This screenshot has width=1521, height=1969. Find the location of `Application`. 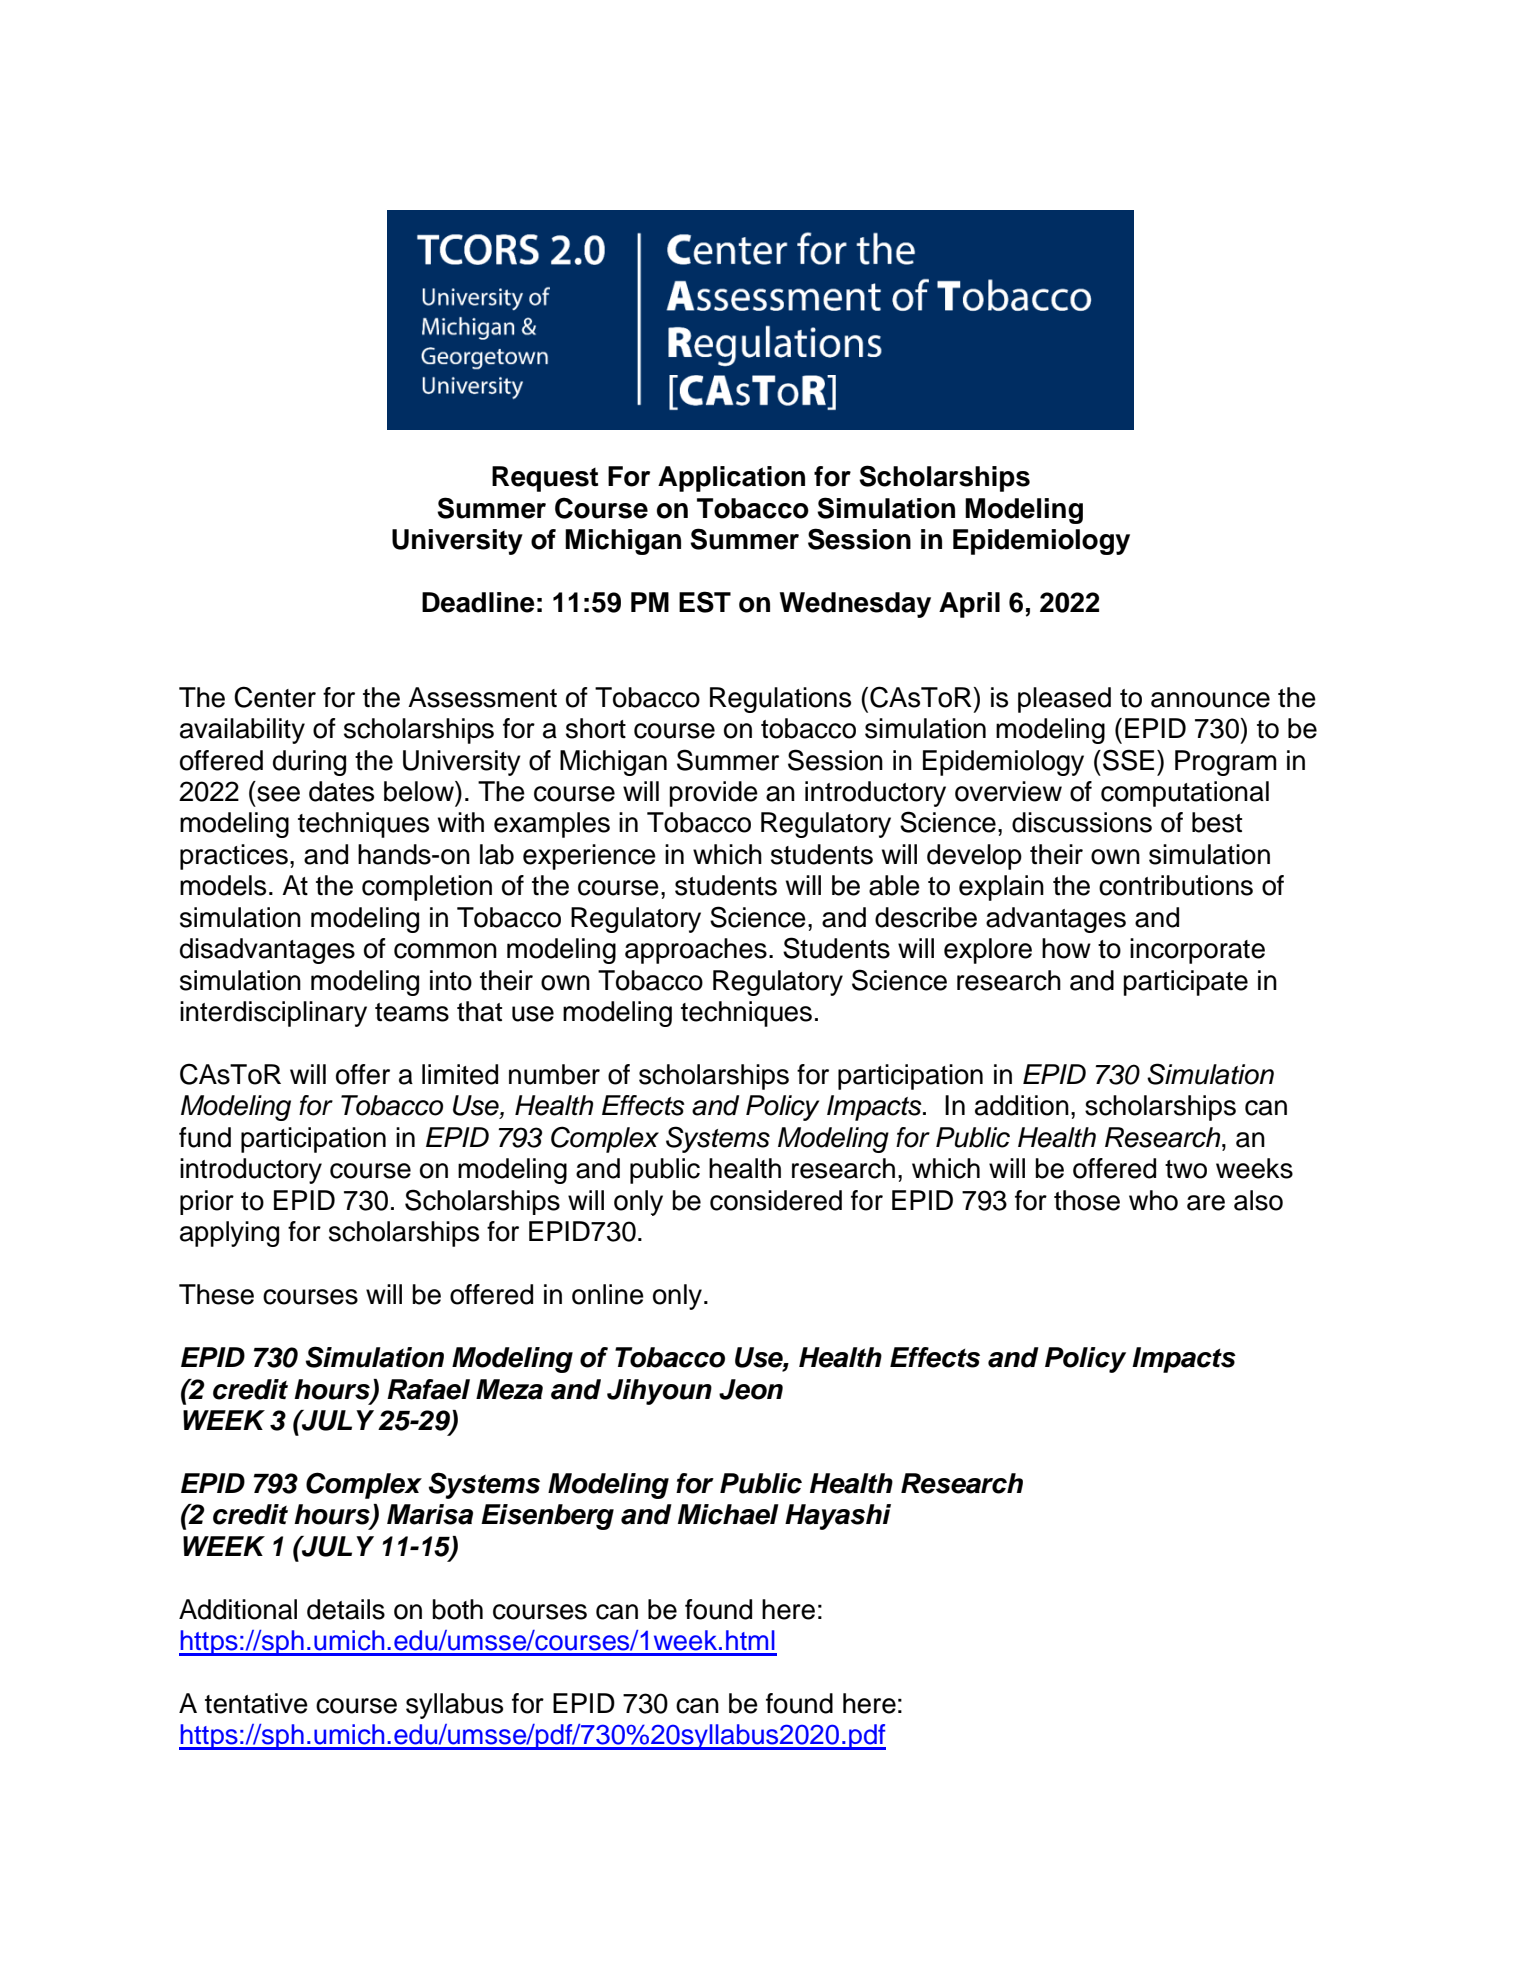

Application is located at coordinates (731, 479).
